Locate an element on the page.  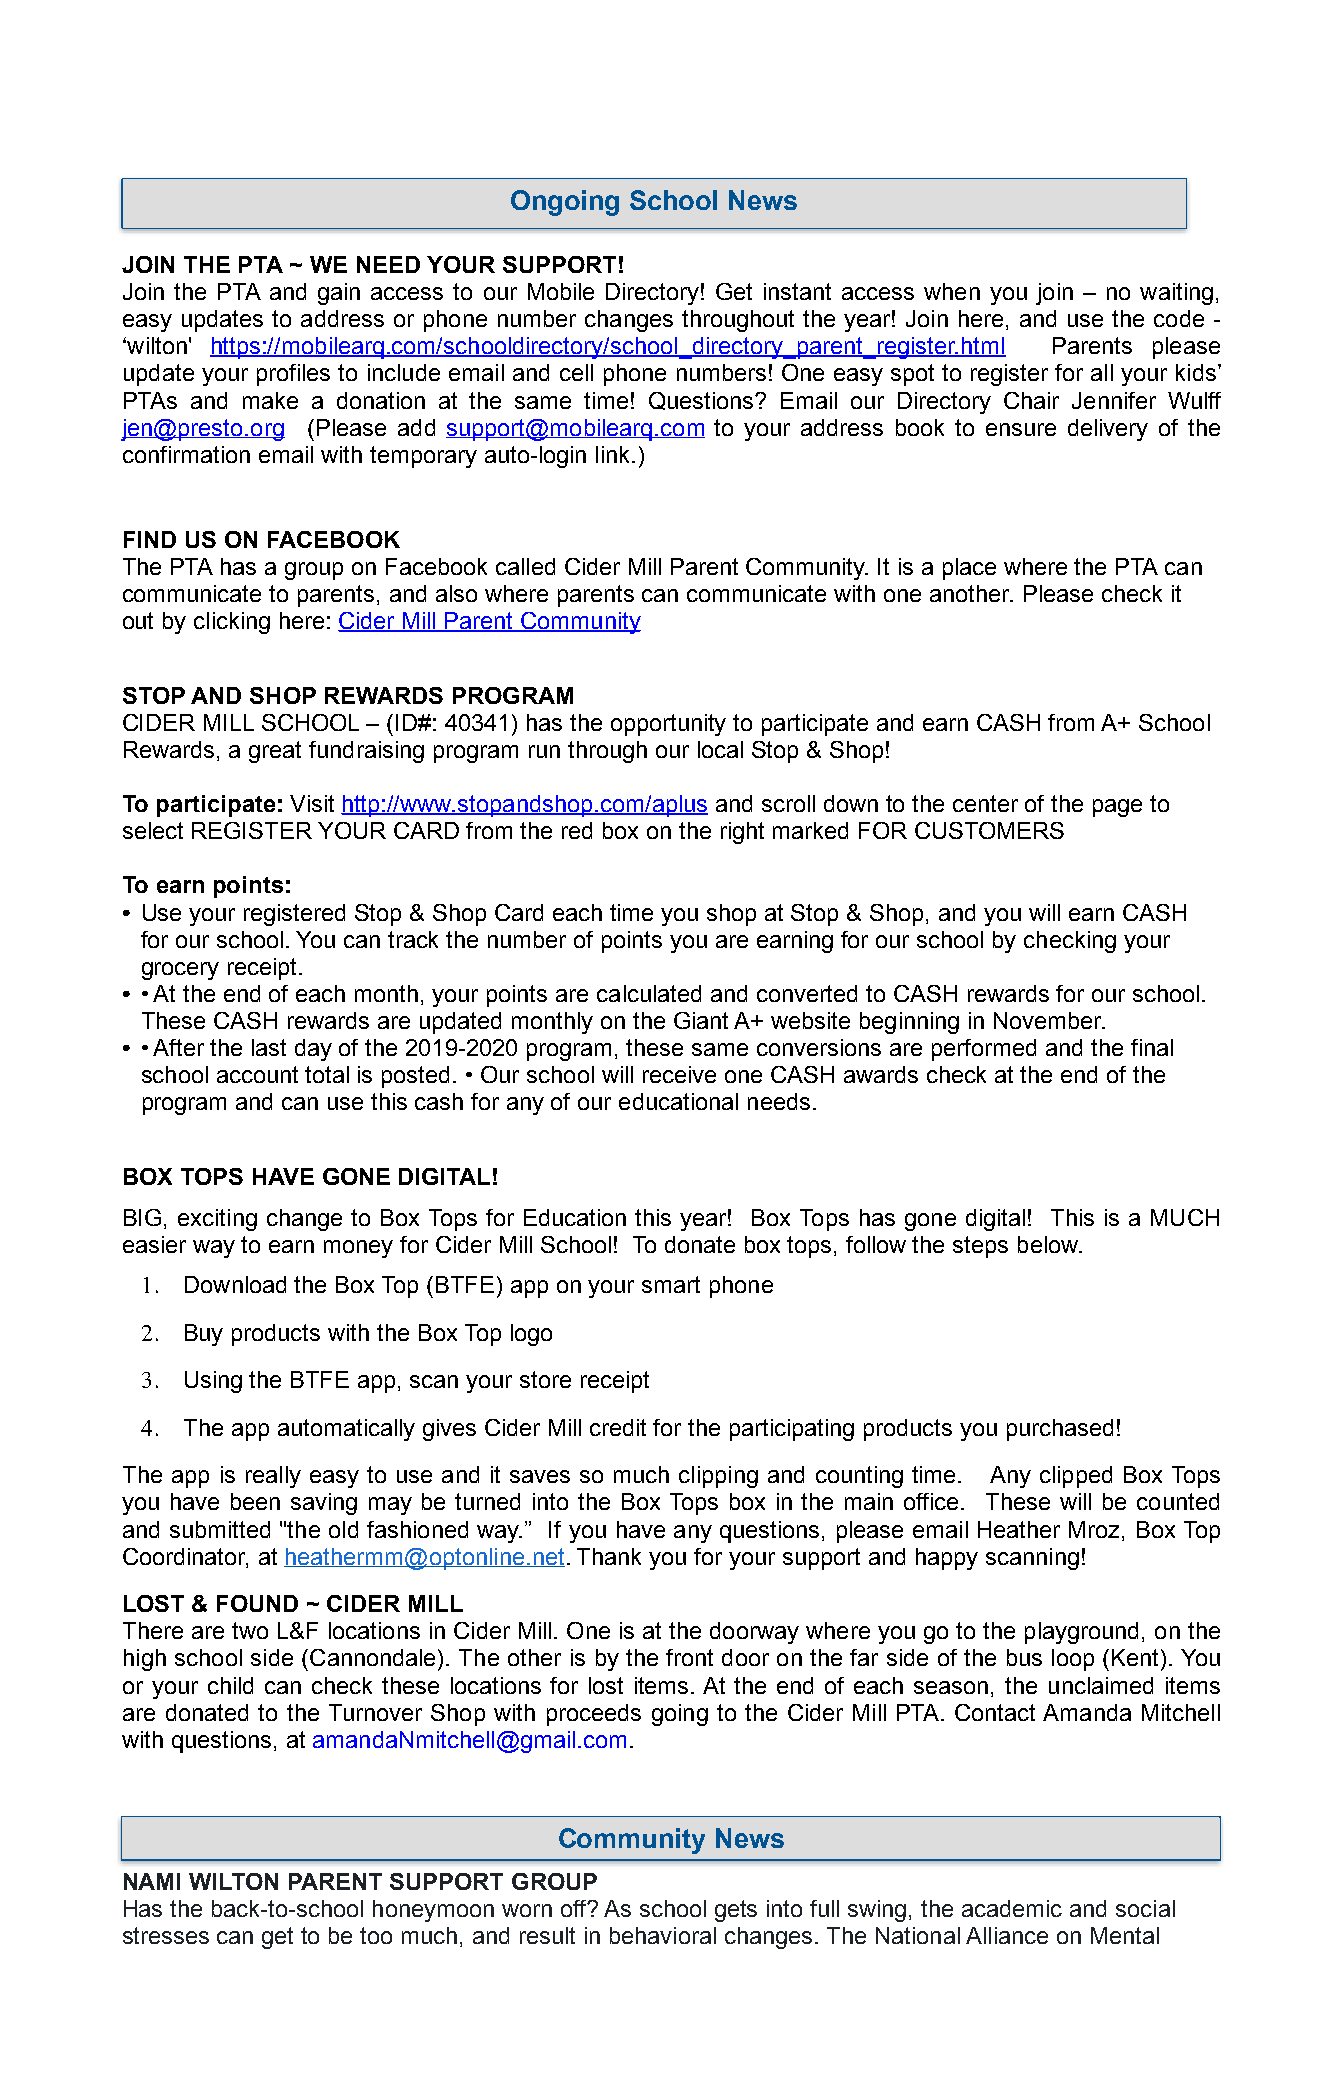
purchased is located at coordinates (1060, 1430).
